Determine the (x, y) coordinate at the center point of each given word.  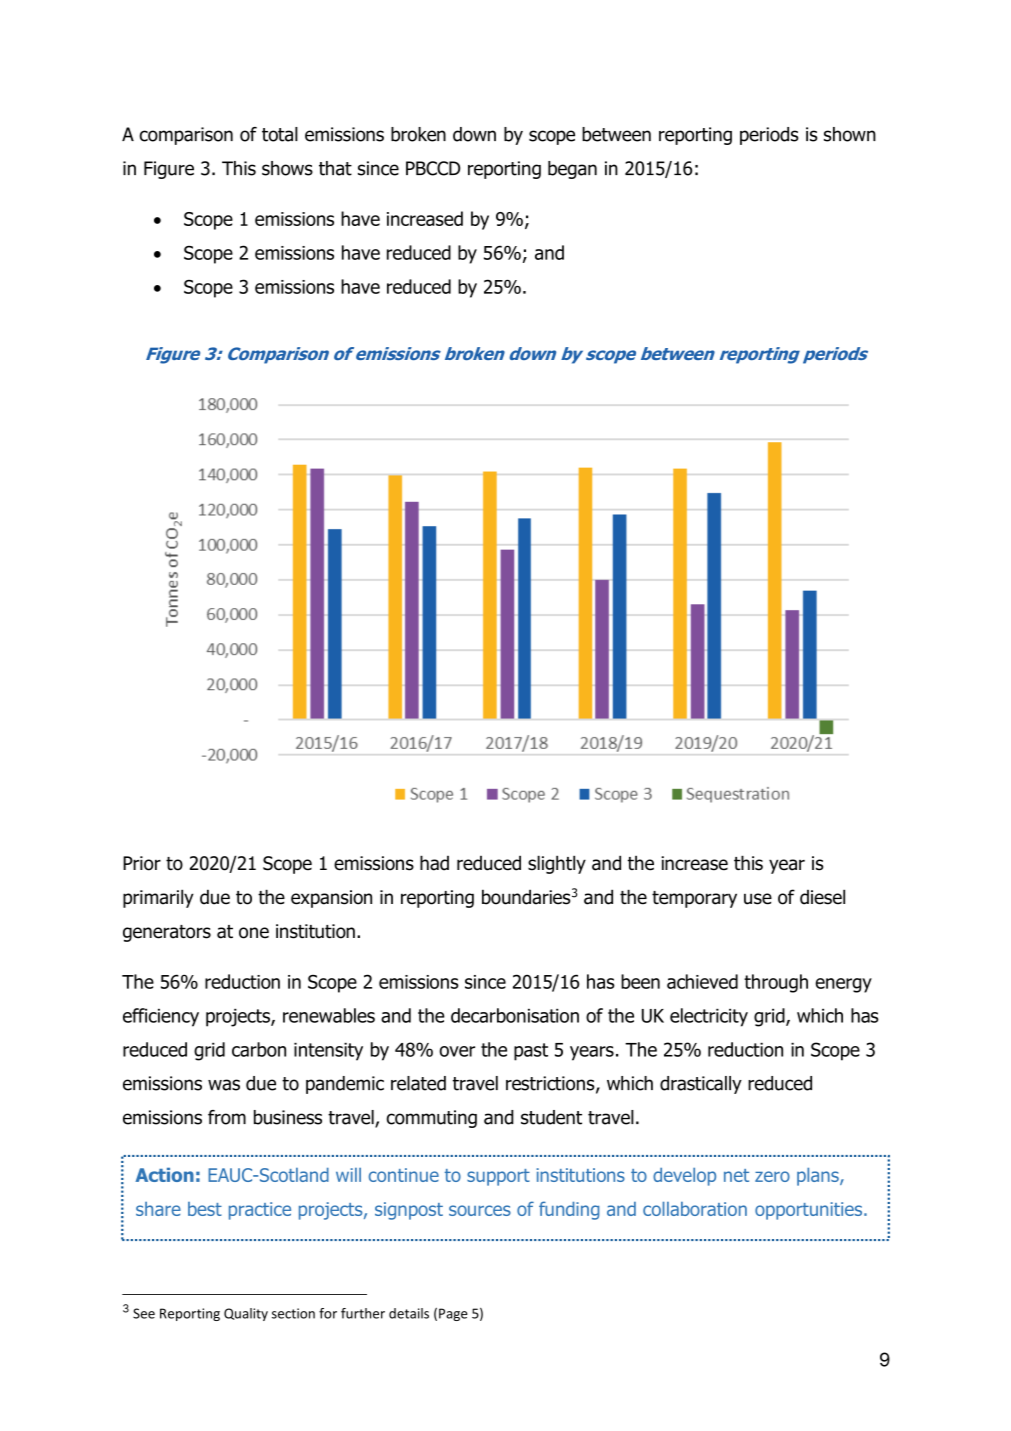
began (572, 170)
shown (850, 134)
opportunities (810, 1211)
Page (453, 1314)
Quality (246, 1314)
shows (287, 168)
